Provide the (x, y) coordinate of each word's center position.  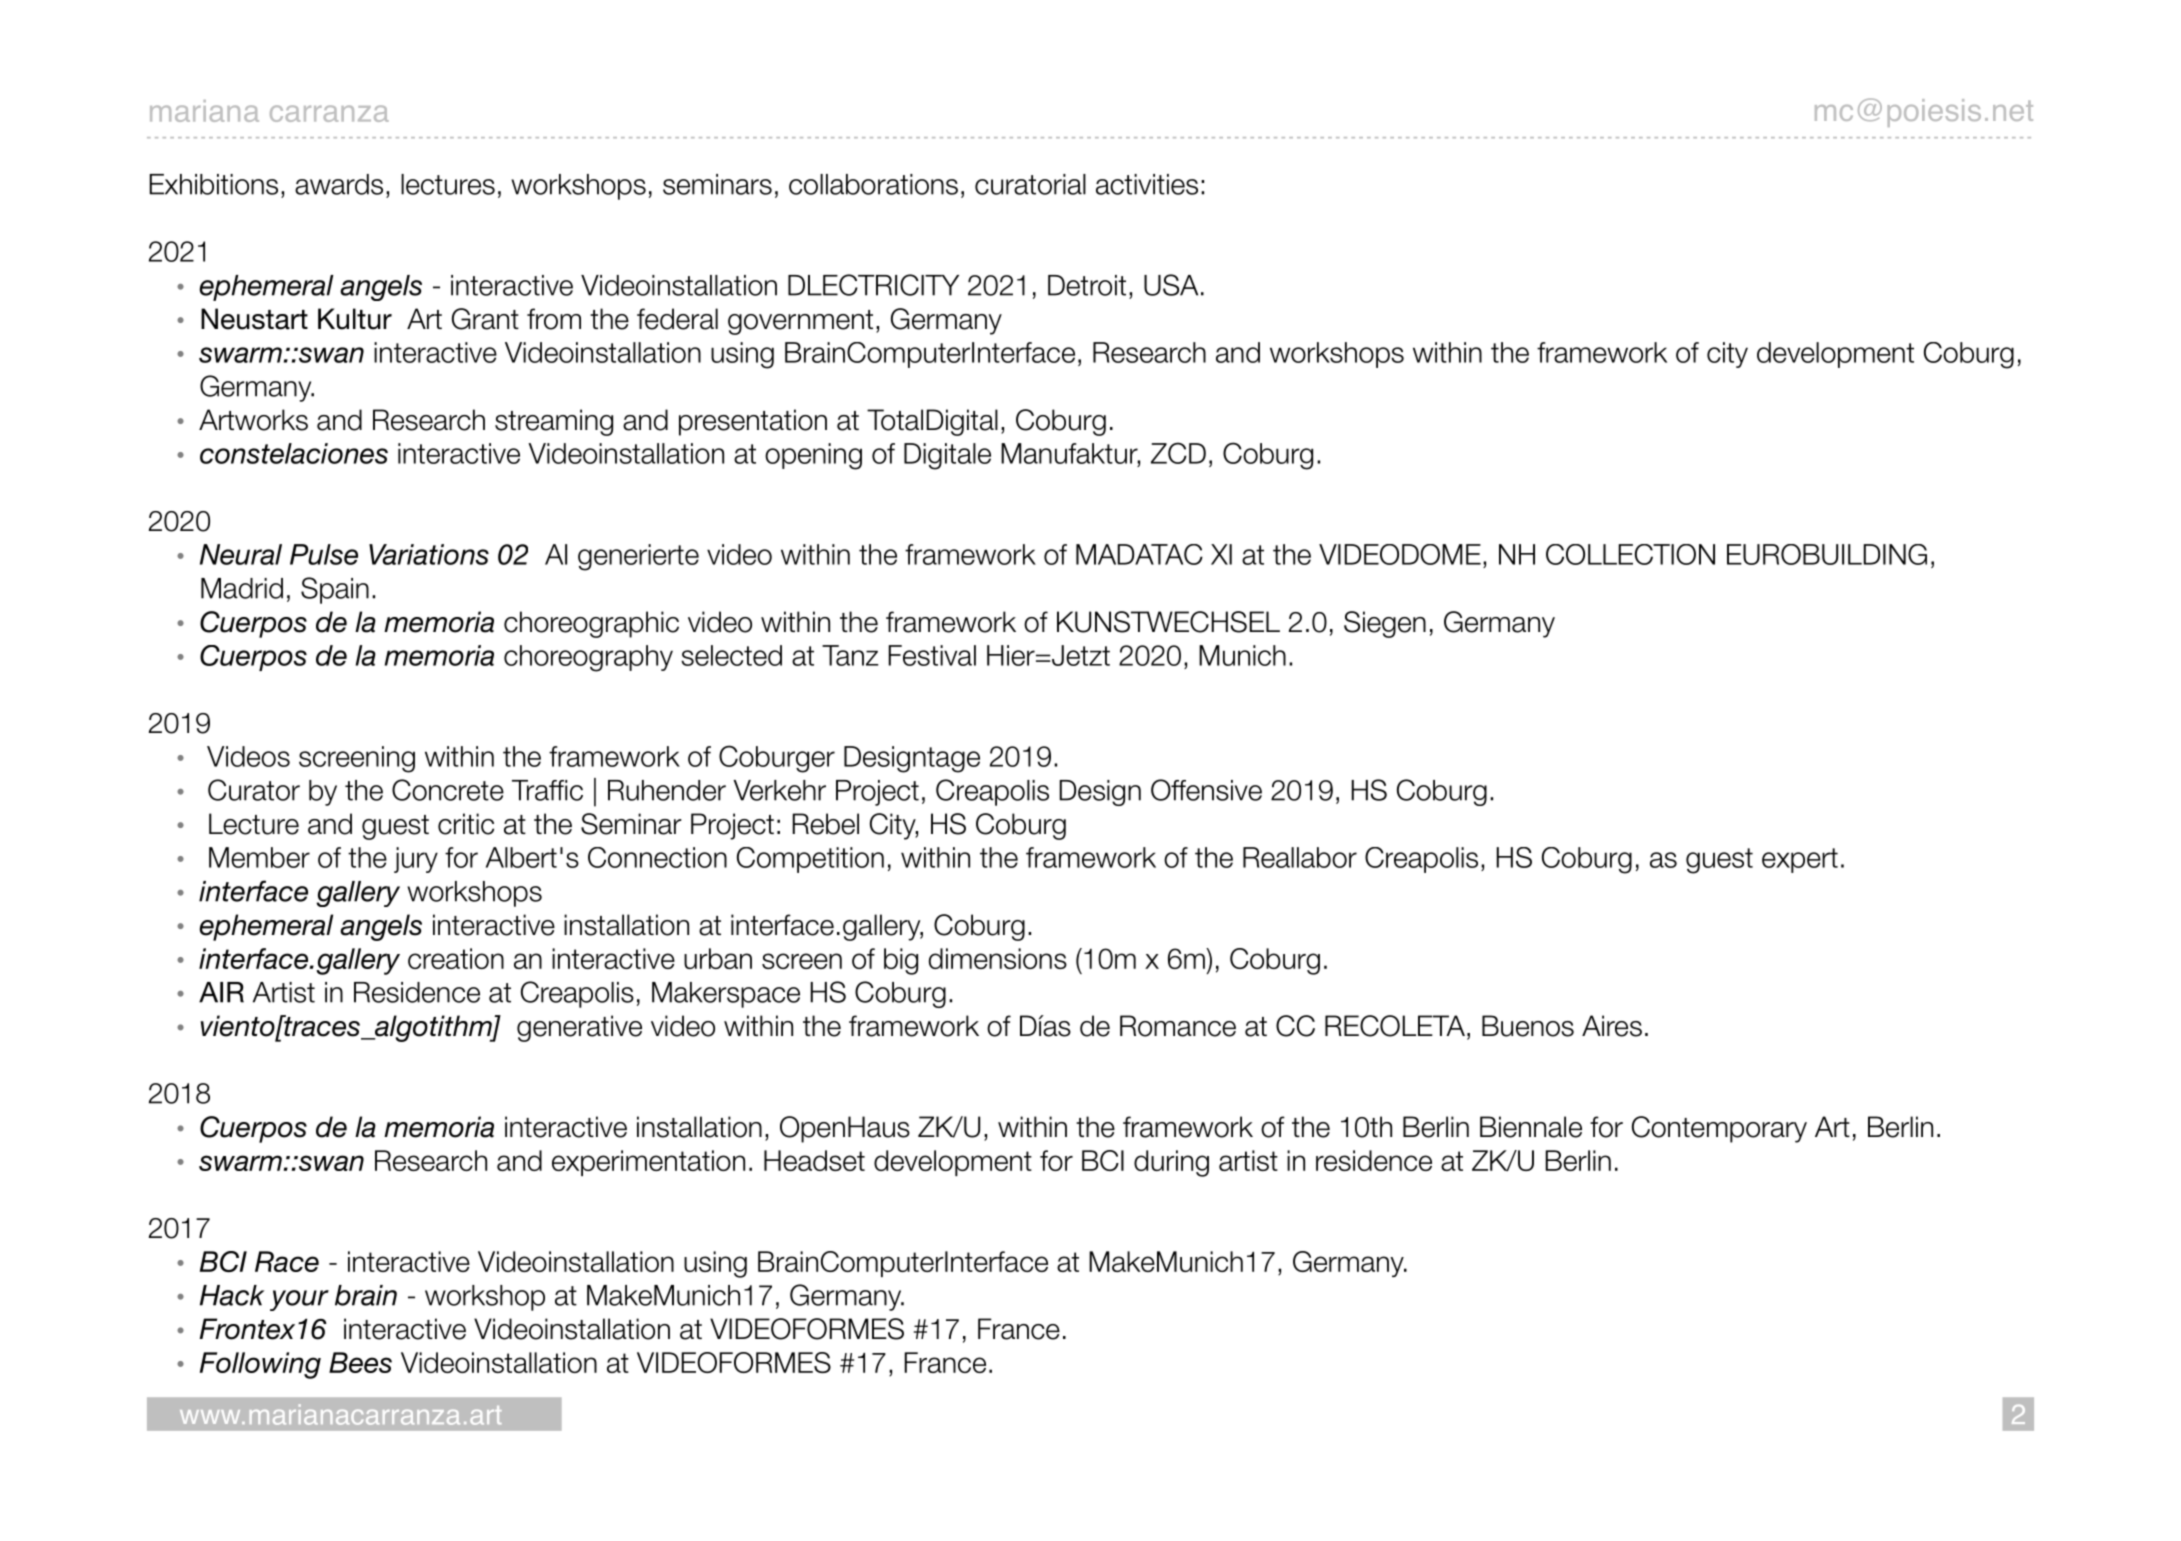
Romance (1178, 1026)
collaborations (873, 184)
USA (1171, 285)
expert (1800, 860)
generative (579, 1028)
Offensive (1206, 790)
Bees (360, 1362)
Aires (1612, 1026)
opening (813, 456)
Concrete (448, 790)
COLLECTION (1630, 554)
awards (339, 184)
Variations (429, 554)
